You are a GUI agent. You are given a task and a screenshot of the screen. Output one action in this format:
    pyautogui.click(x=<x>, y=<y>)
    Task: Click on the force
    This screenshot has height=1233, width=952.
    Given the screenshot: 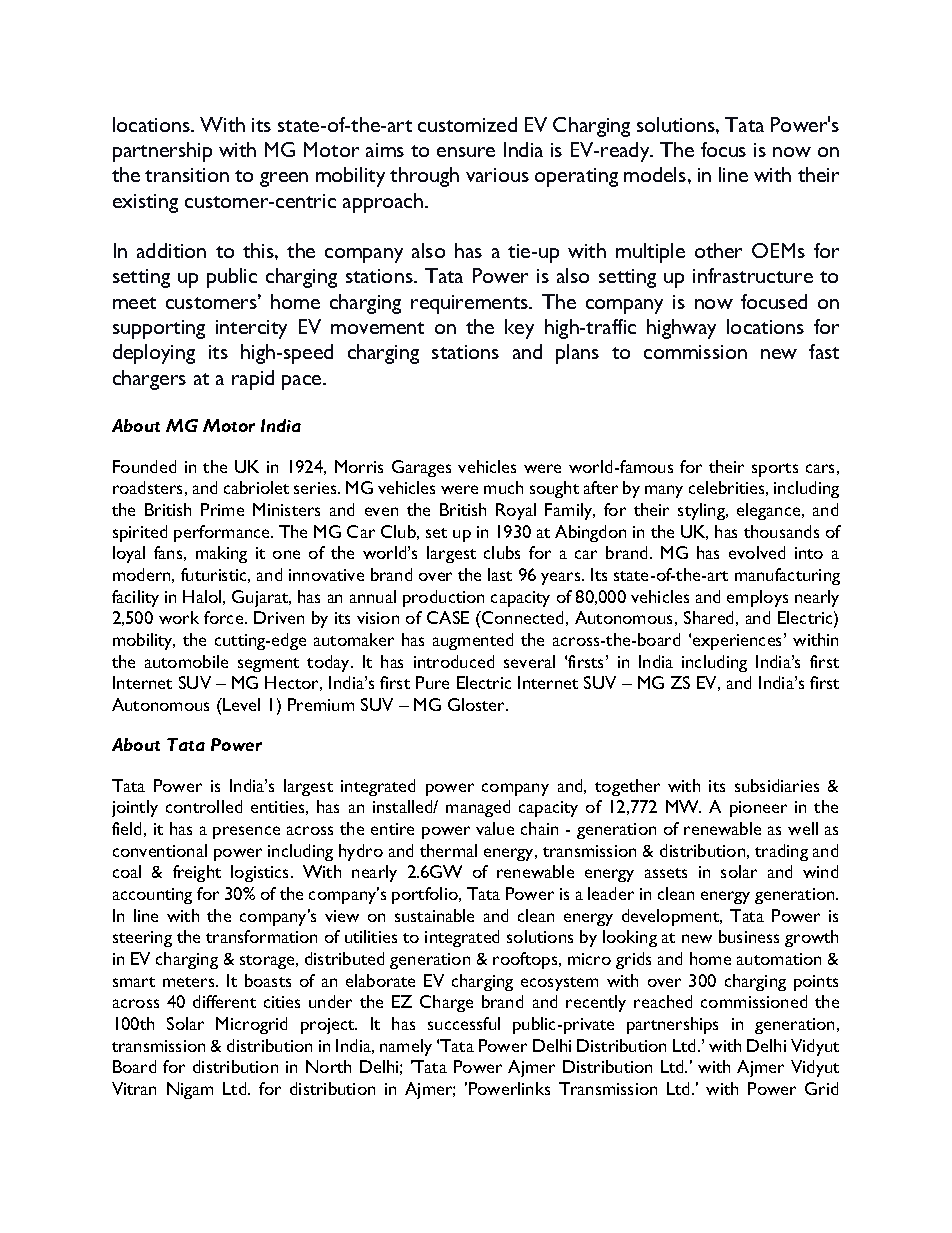 What is the action you would take?
    pyautogui.click(x=225, y=617)
